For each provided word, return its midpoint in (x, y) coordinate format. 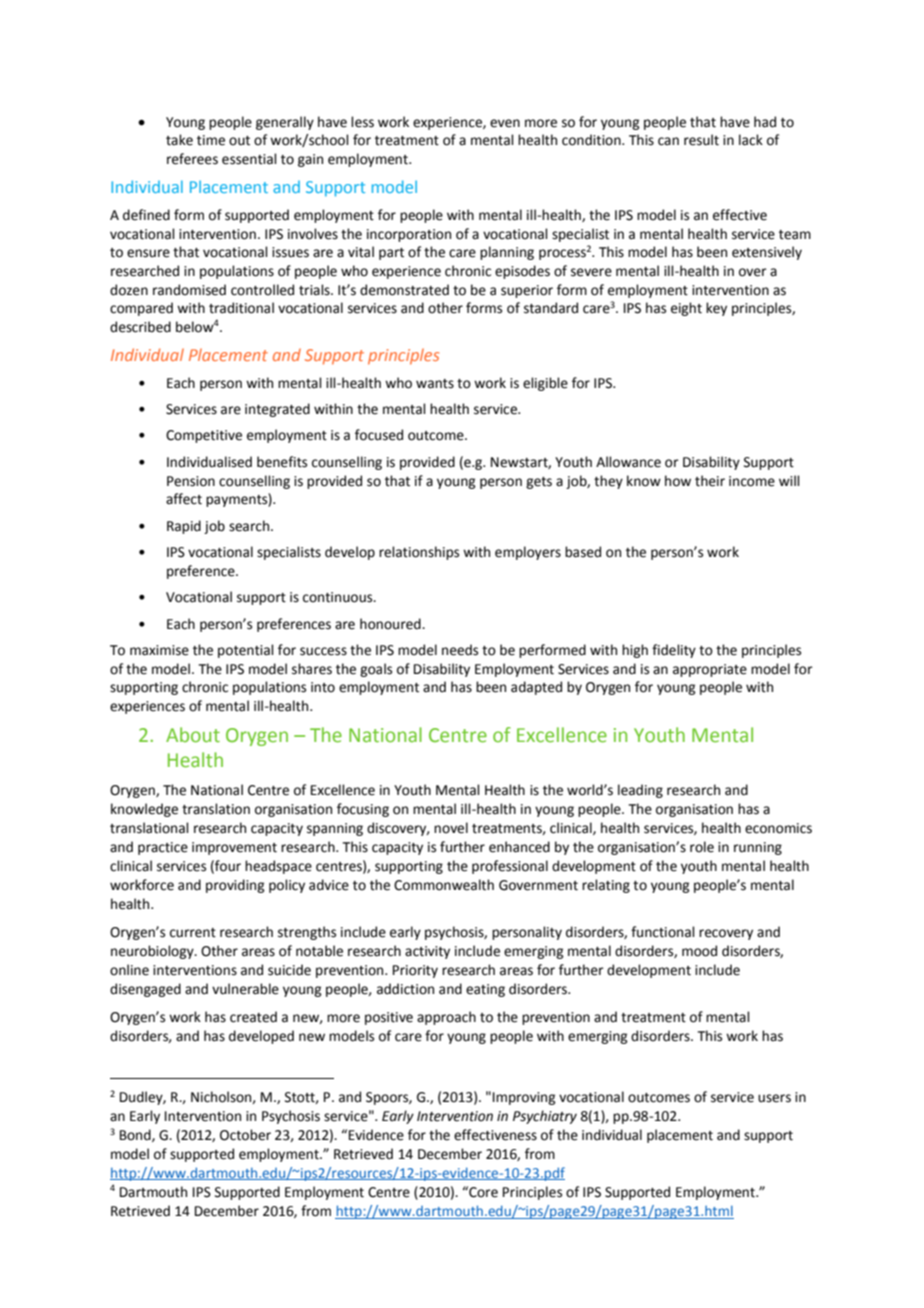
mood (699, 951)
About (193, 734)
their (710, 481)
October (245, 1135)
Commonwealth (444, 885)
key (716, 309)
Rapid (184, 527)
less (362, 122)
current (193, 933)
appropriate (710, 670)
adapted (536, 688)
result (701, 140)
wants (435, 384)
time (211, 140)
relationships (419, 553)
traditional (241, 308)
